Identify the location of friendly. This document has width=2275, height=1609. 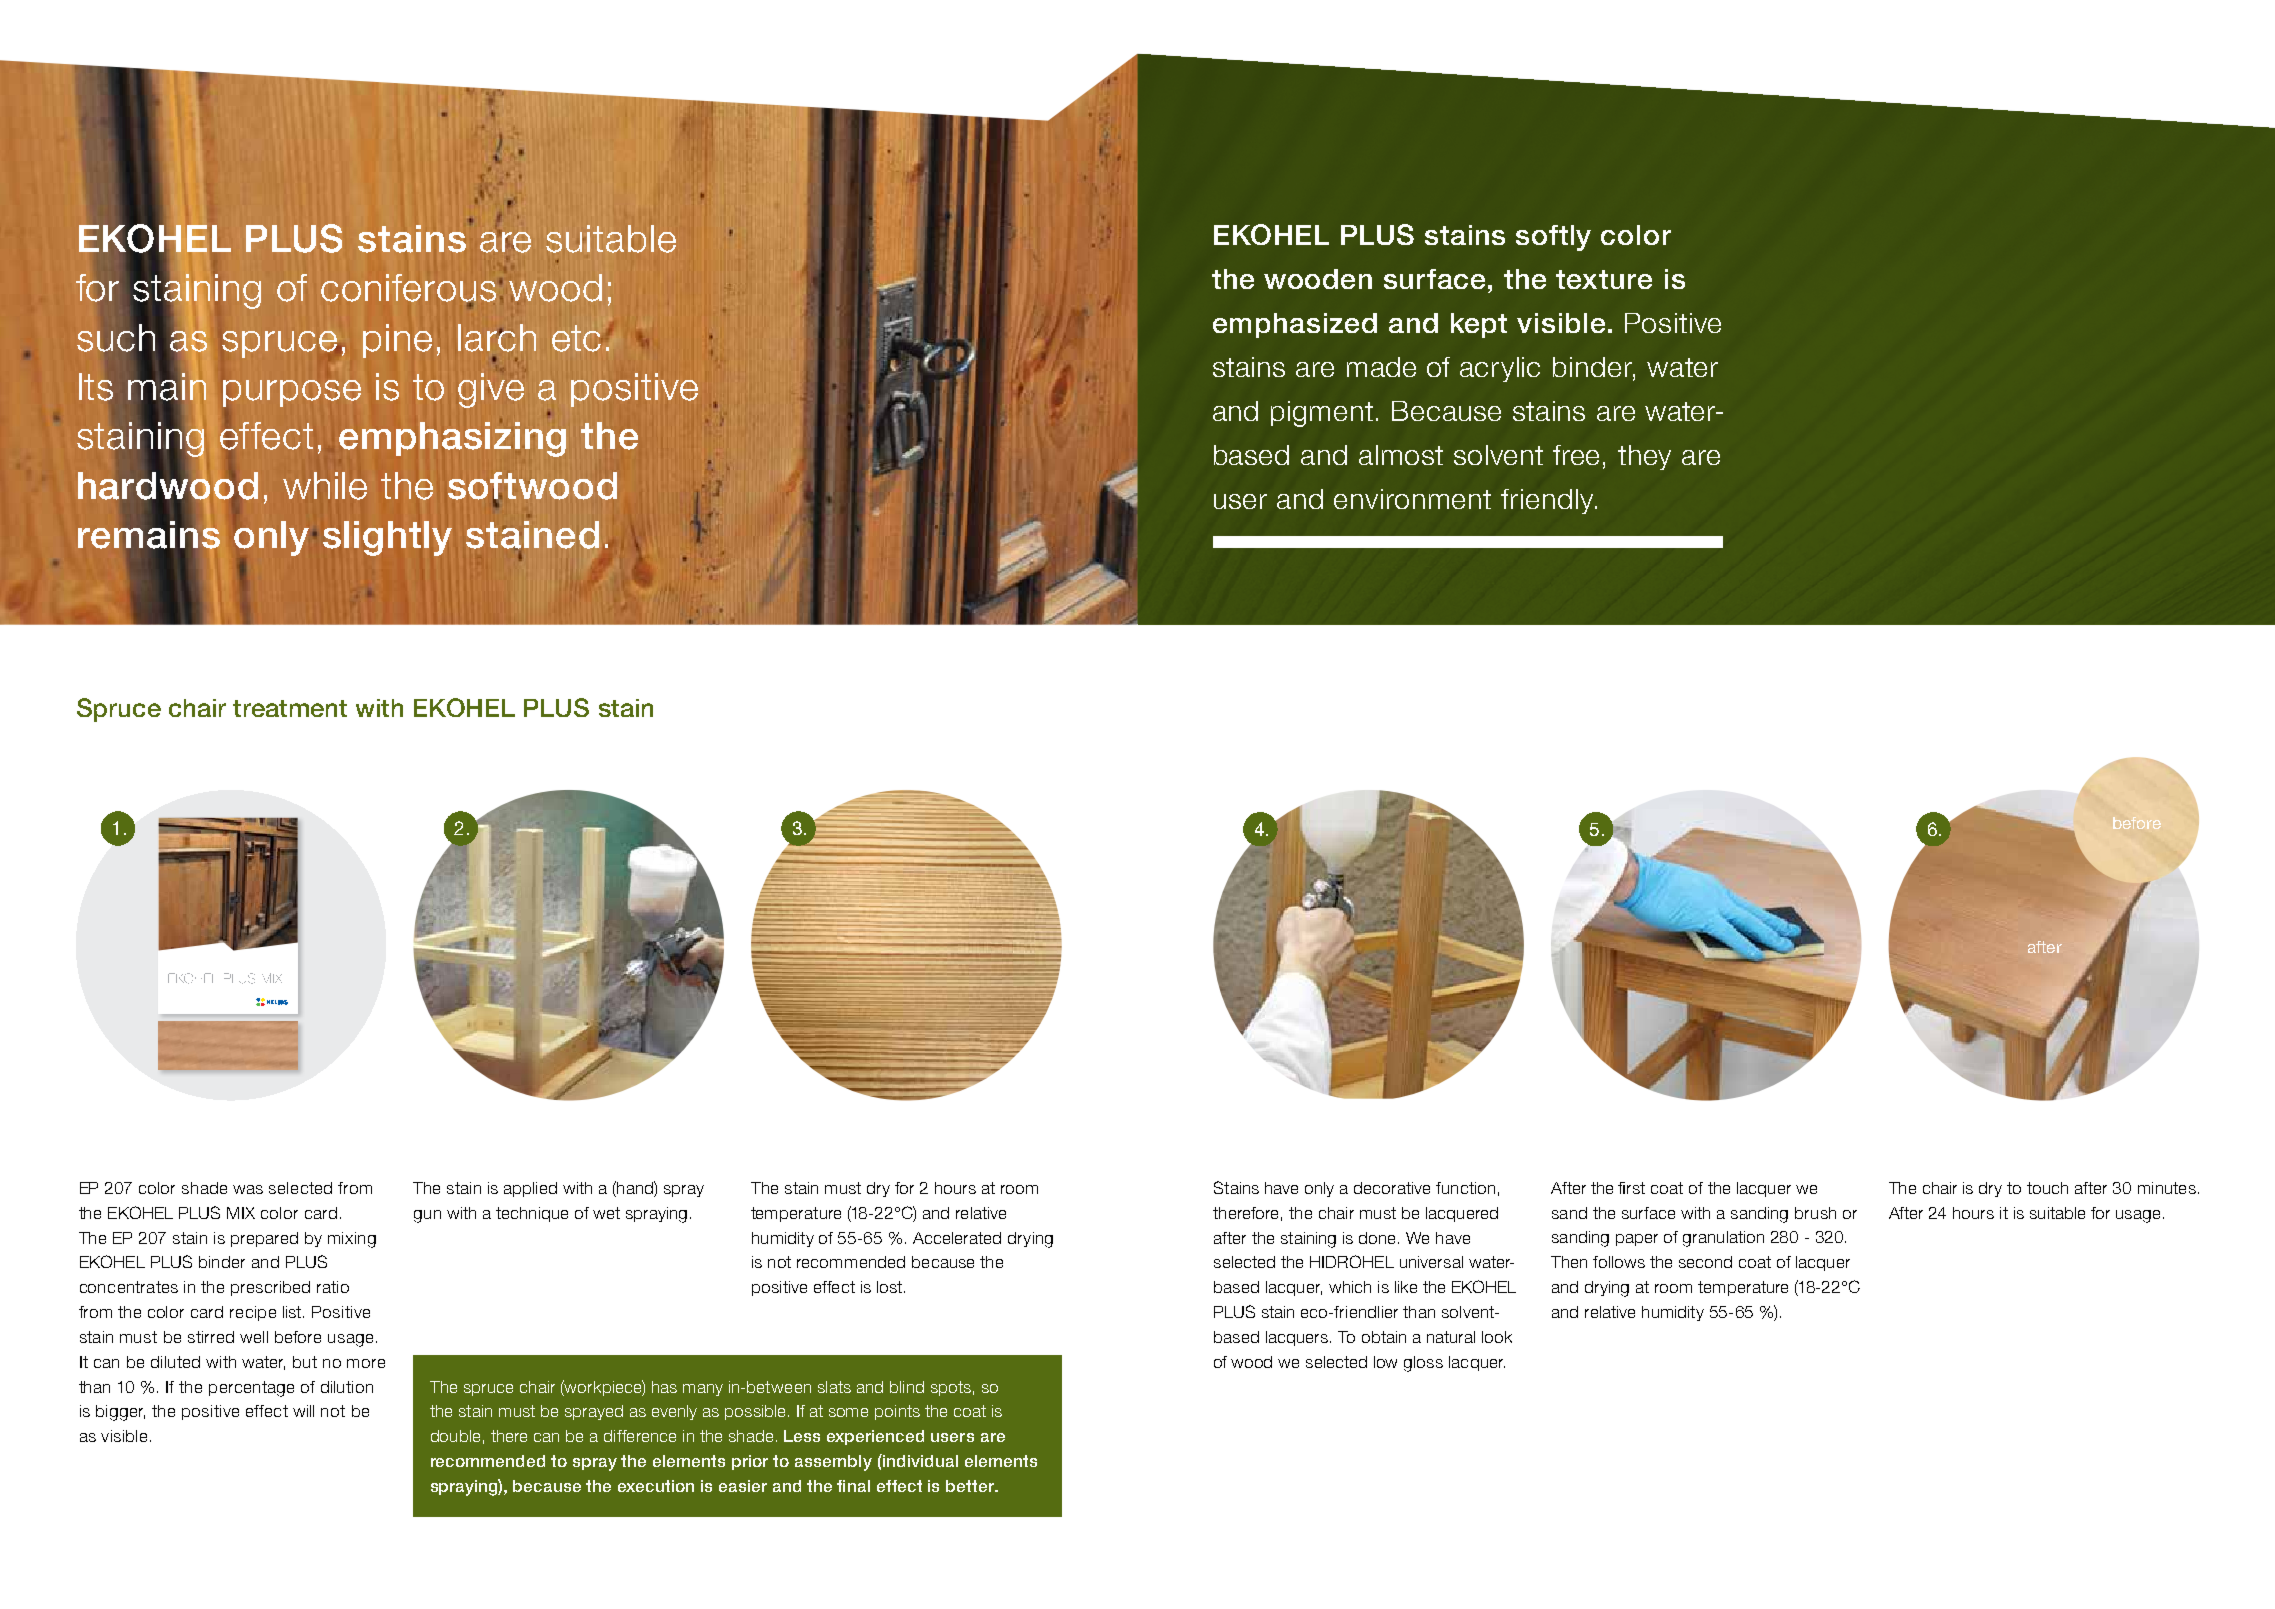
(1548, 501).
